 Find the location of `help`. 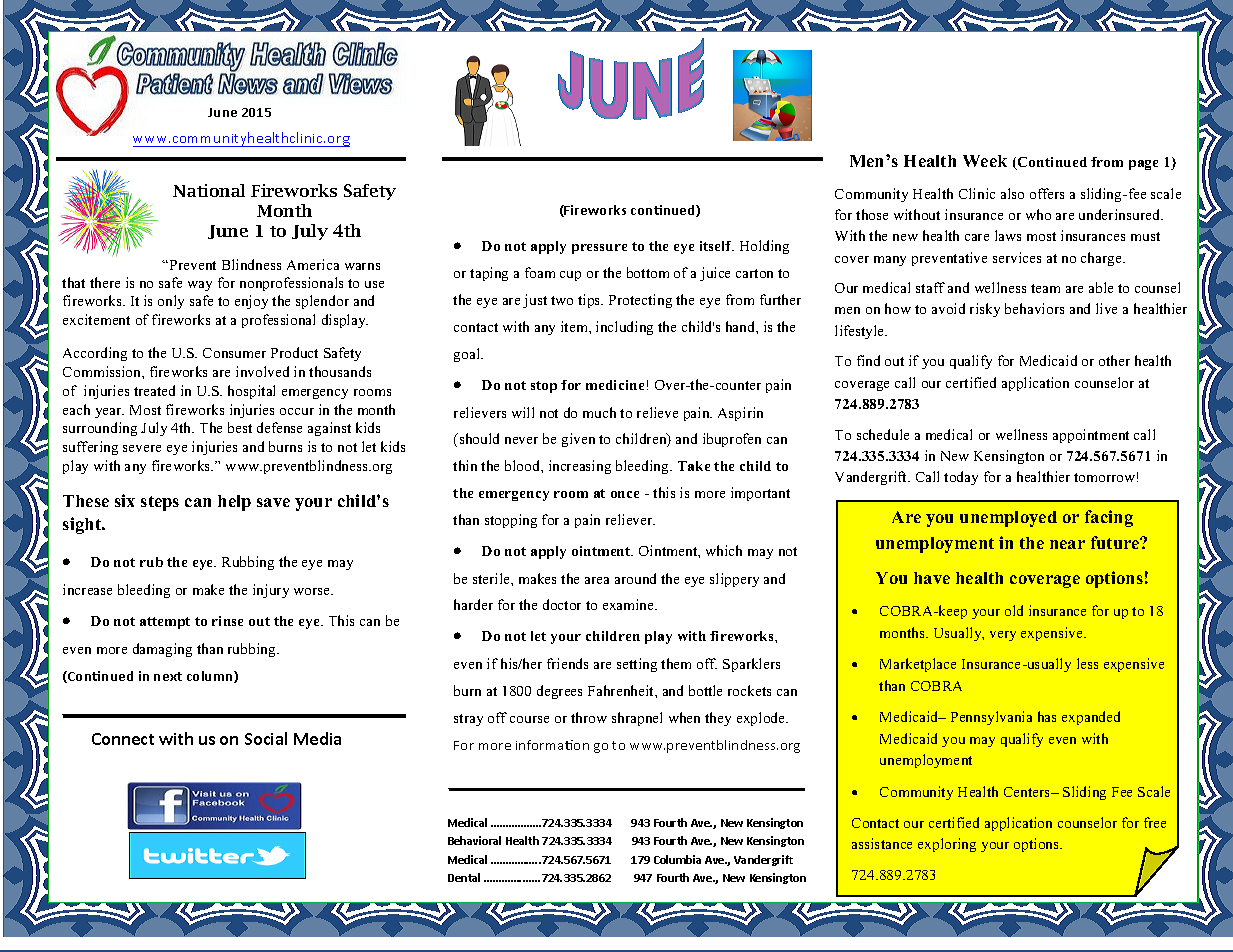

help is located at coordinates (234, 503).
